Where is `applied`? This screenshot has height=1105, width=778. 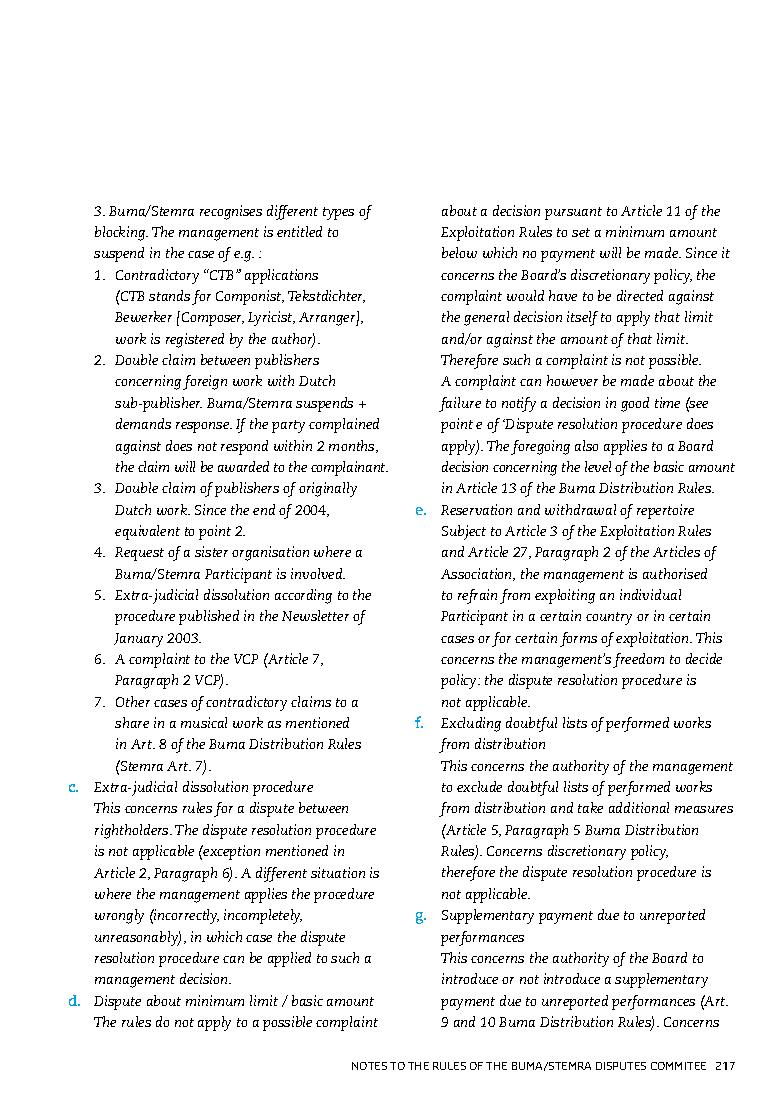 applied is located at coordinates (289, 959).
